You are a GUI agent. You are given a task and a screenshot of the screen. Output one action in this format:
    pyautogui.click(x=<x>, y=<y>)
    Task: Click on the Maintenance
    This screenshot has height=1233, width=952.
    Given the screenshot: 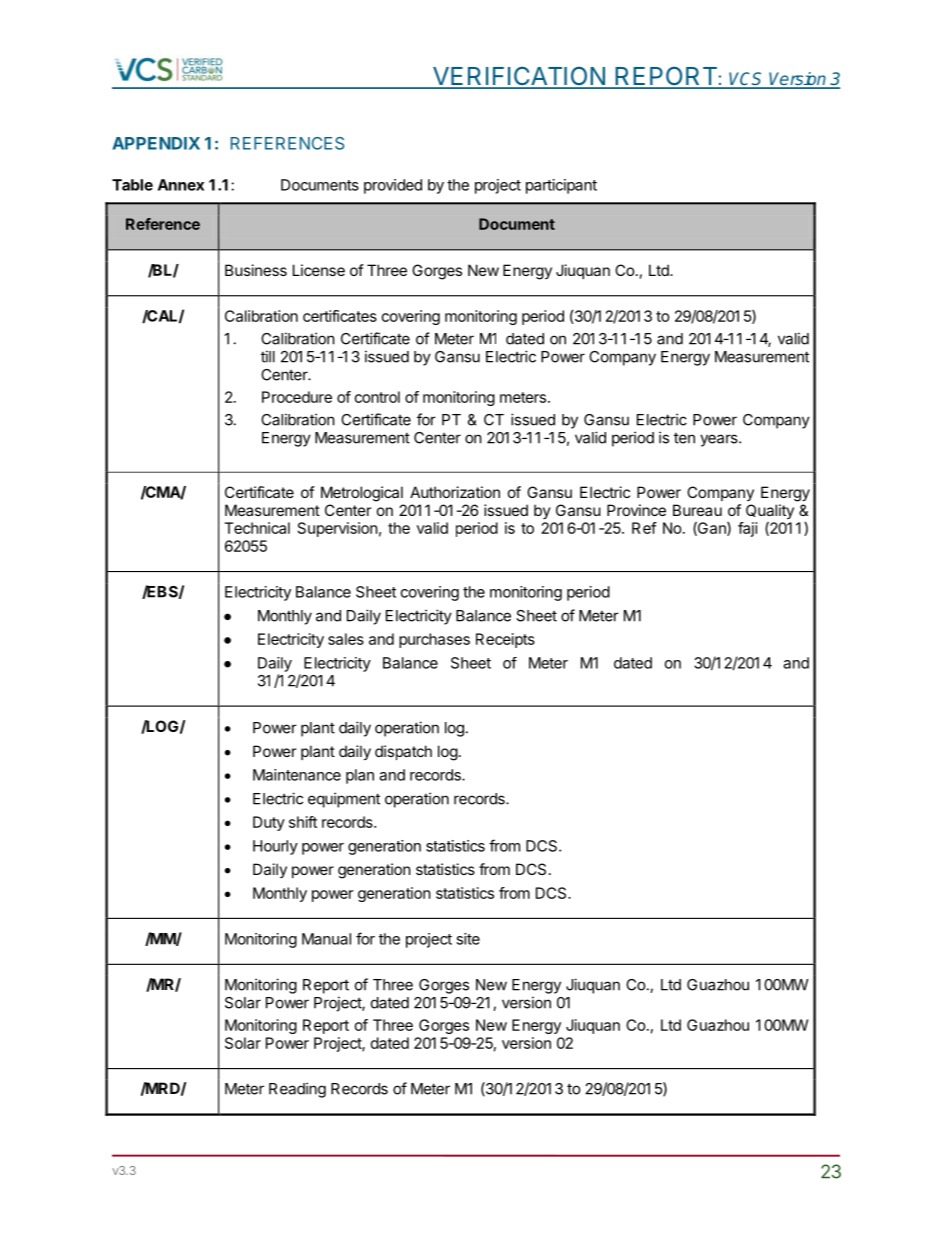 What is the action you would take?
    pyautogui.click(x=297, y=775)
